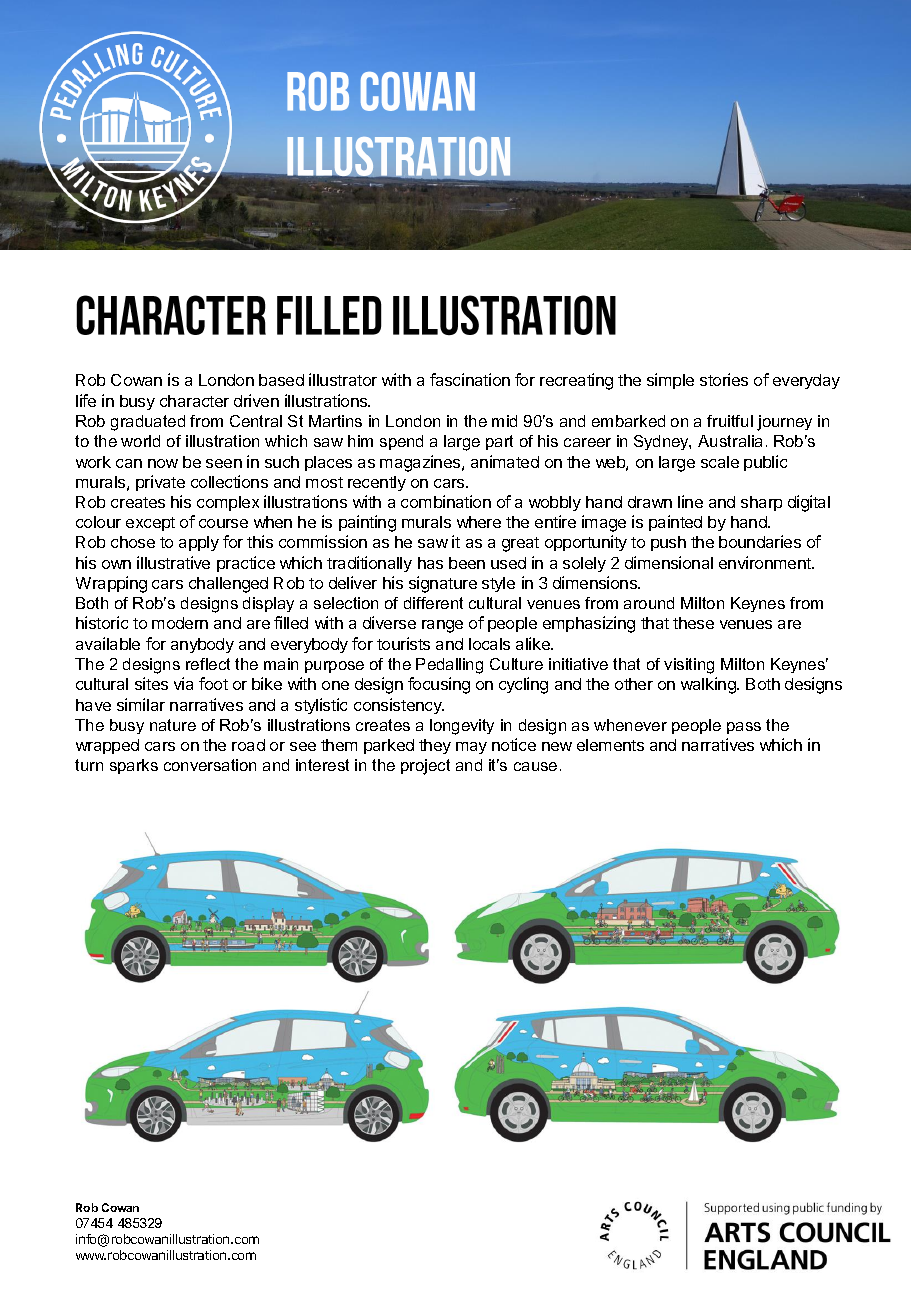 The width and height of the document is (911, 1316). I want to click on except, so click(150, 524).
